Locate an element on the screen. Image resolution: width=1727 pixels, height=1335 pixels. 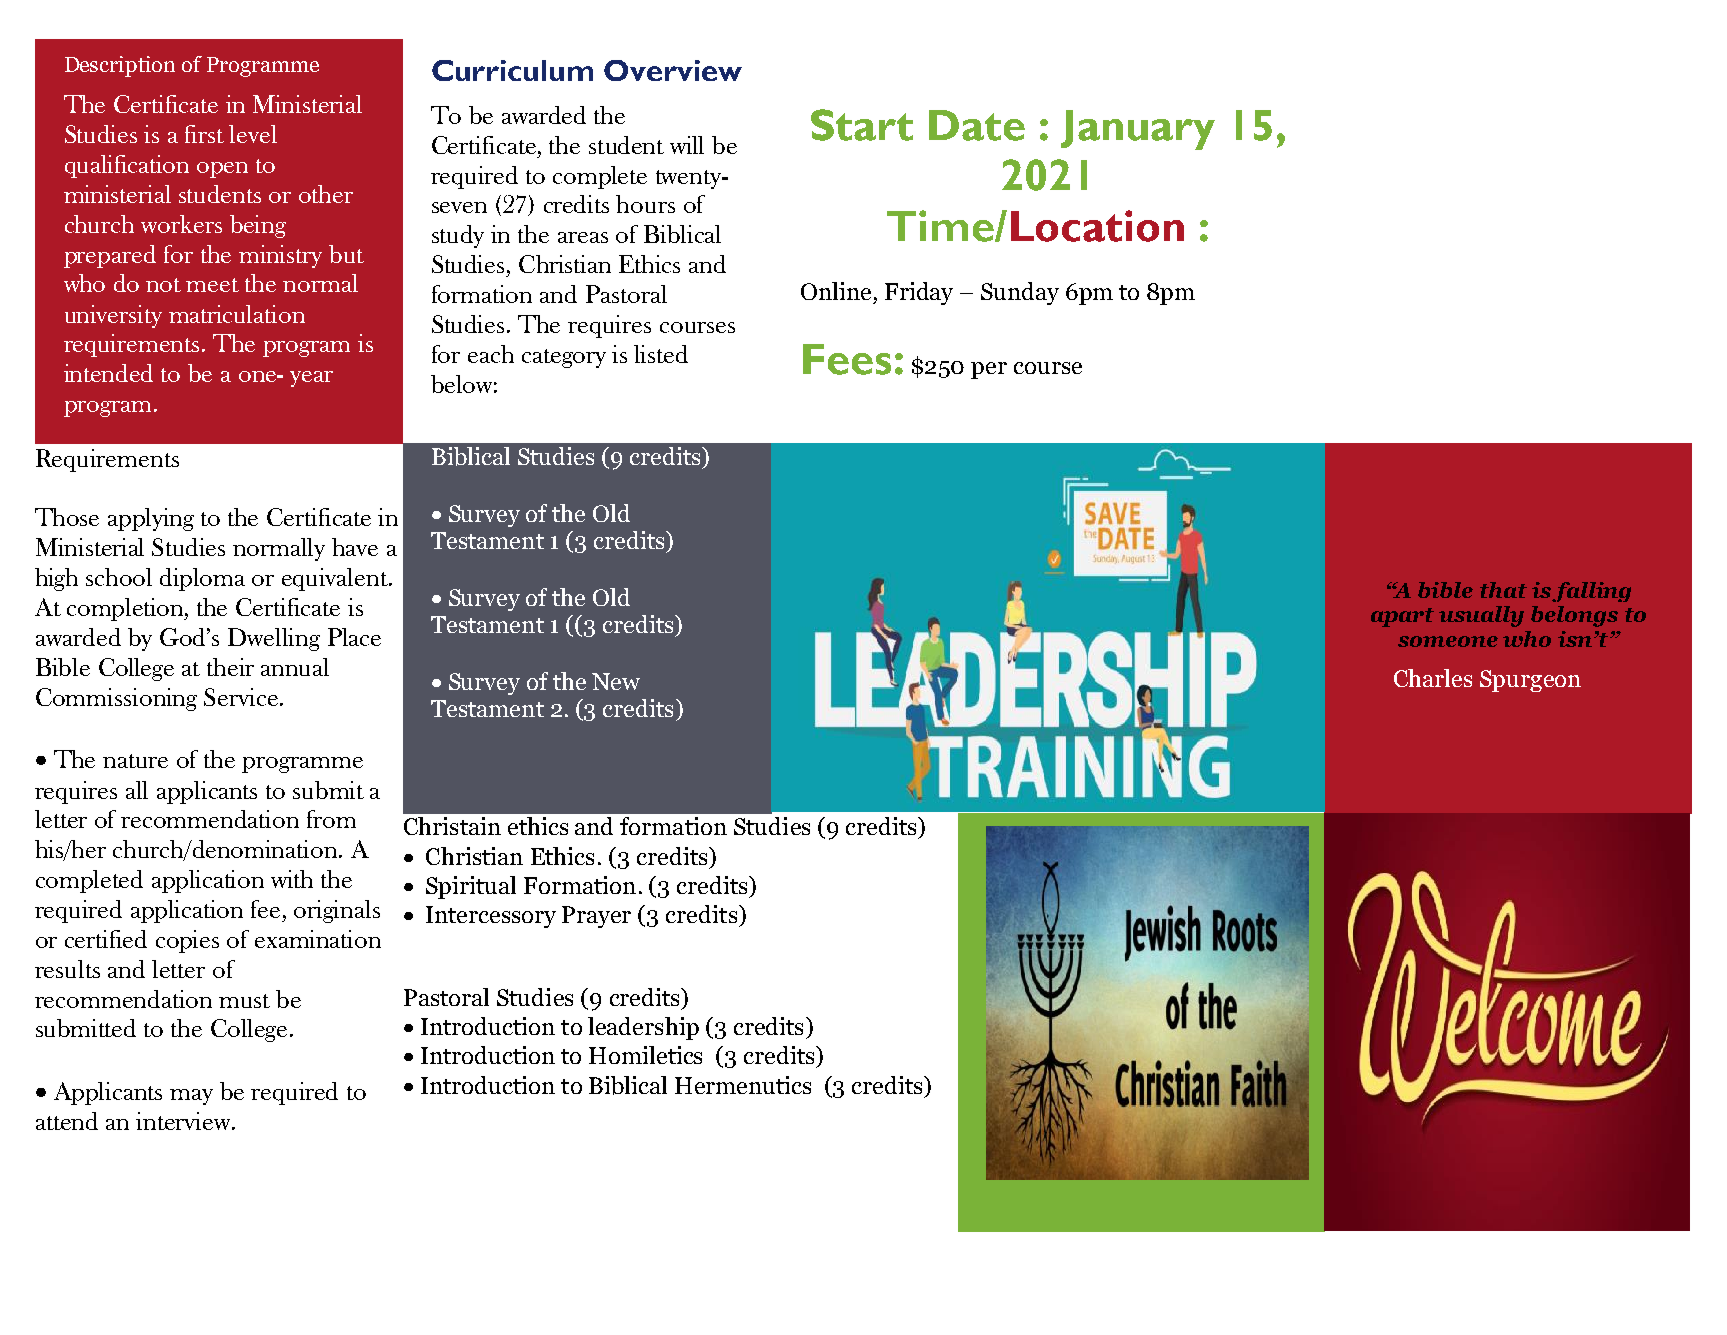
Fees is located at coordinates (847, 359).
